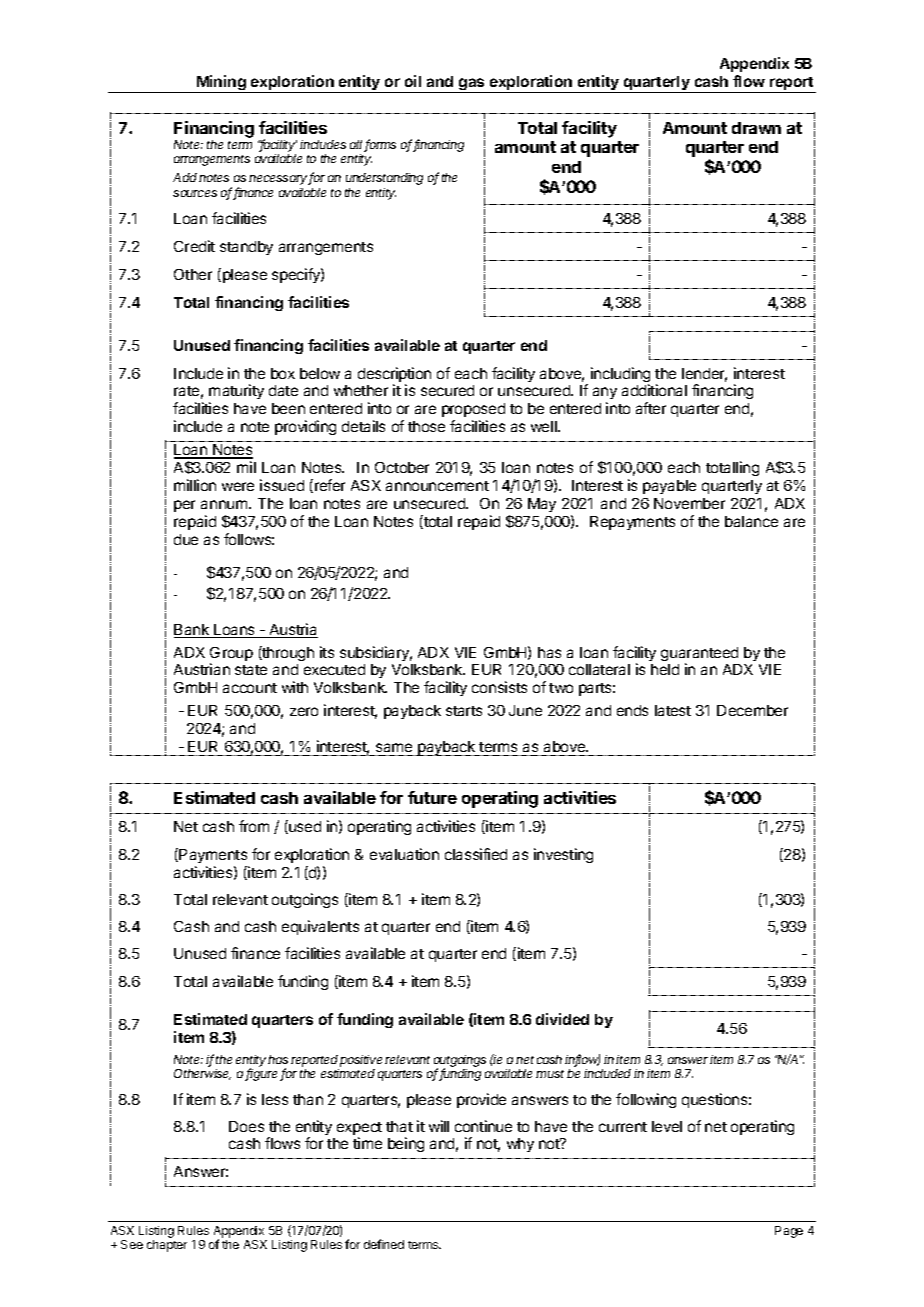  I want to click on guaranteed, so click(699, 655).
